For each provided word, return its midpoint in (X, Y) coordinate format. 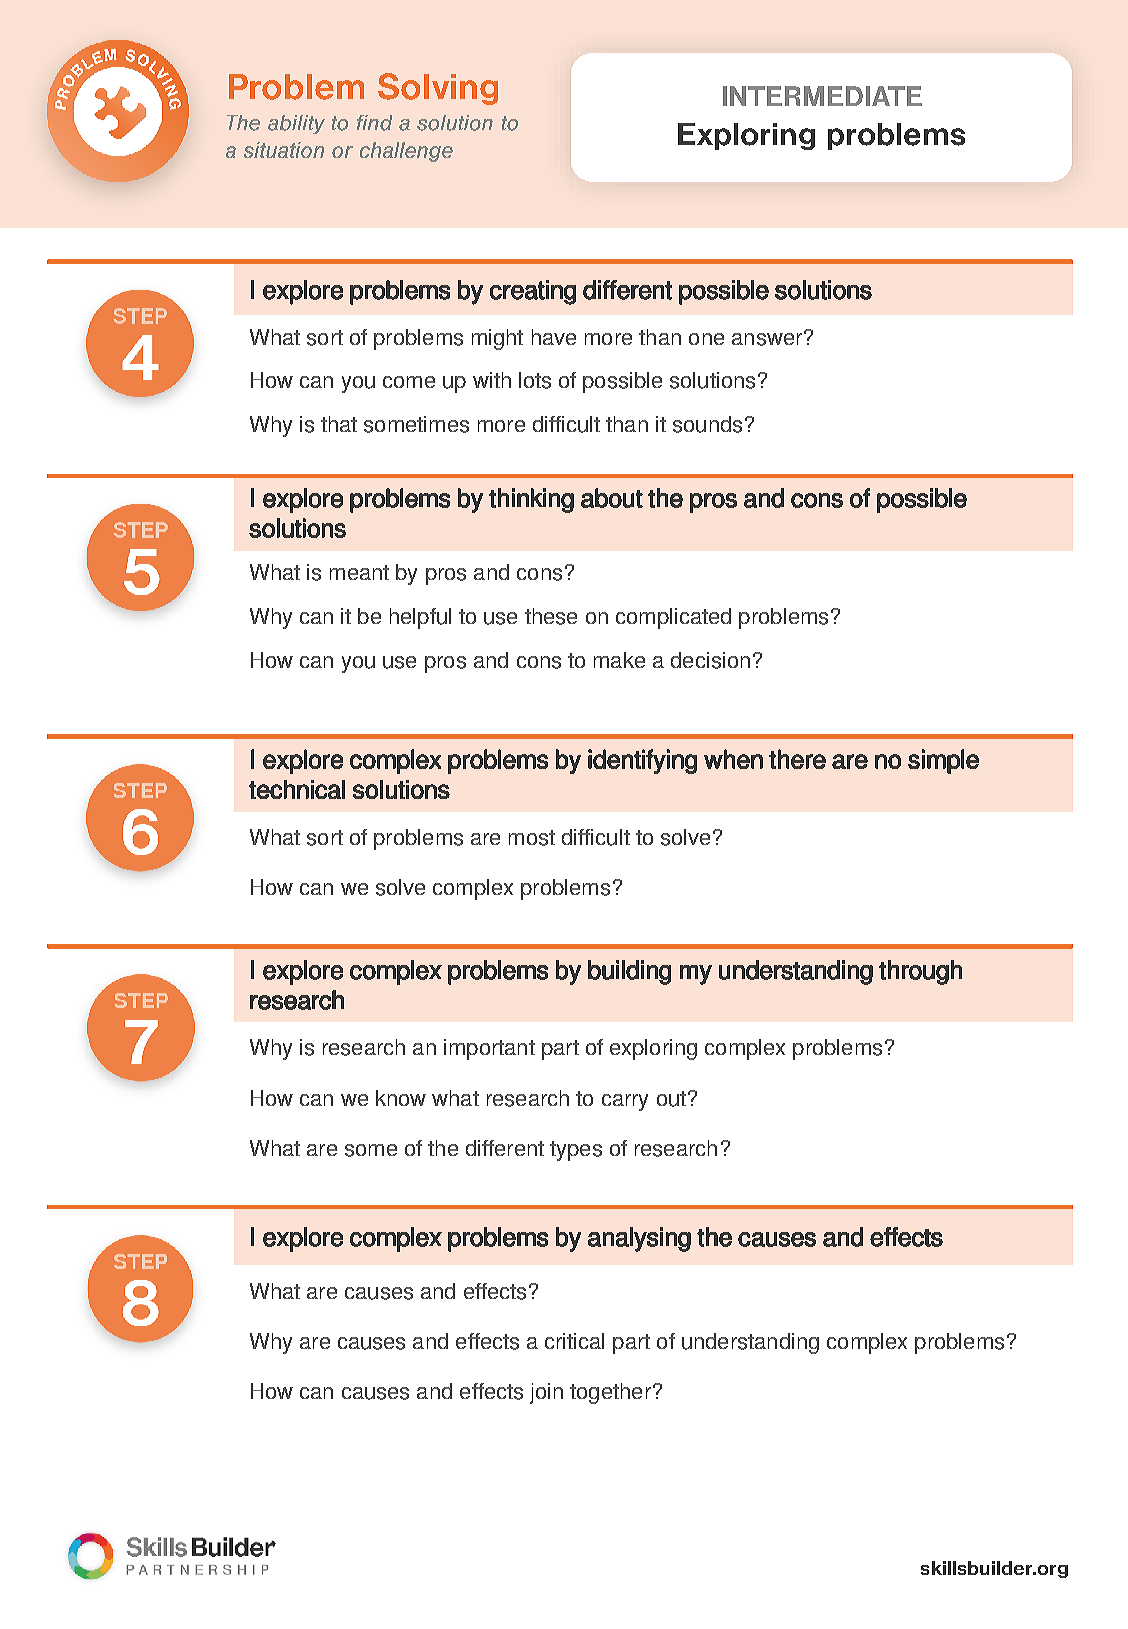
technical (297, 789)
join (546, 1393)
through (920, 972)
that (339, 424)
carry (625, 1102)
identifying (642, 761)
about (612, 498)
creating (533, 292)
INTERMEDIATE (822, 96)
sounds (707, 424)
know (401, 1098)
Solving (438, 89)
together (610, 1393)
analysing (639, 1239)
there (797, 759)
